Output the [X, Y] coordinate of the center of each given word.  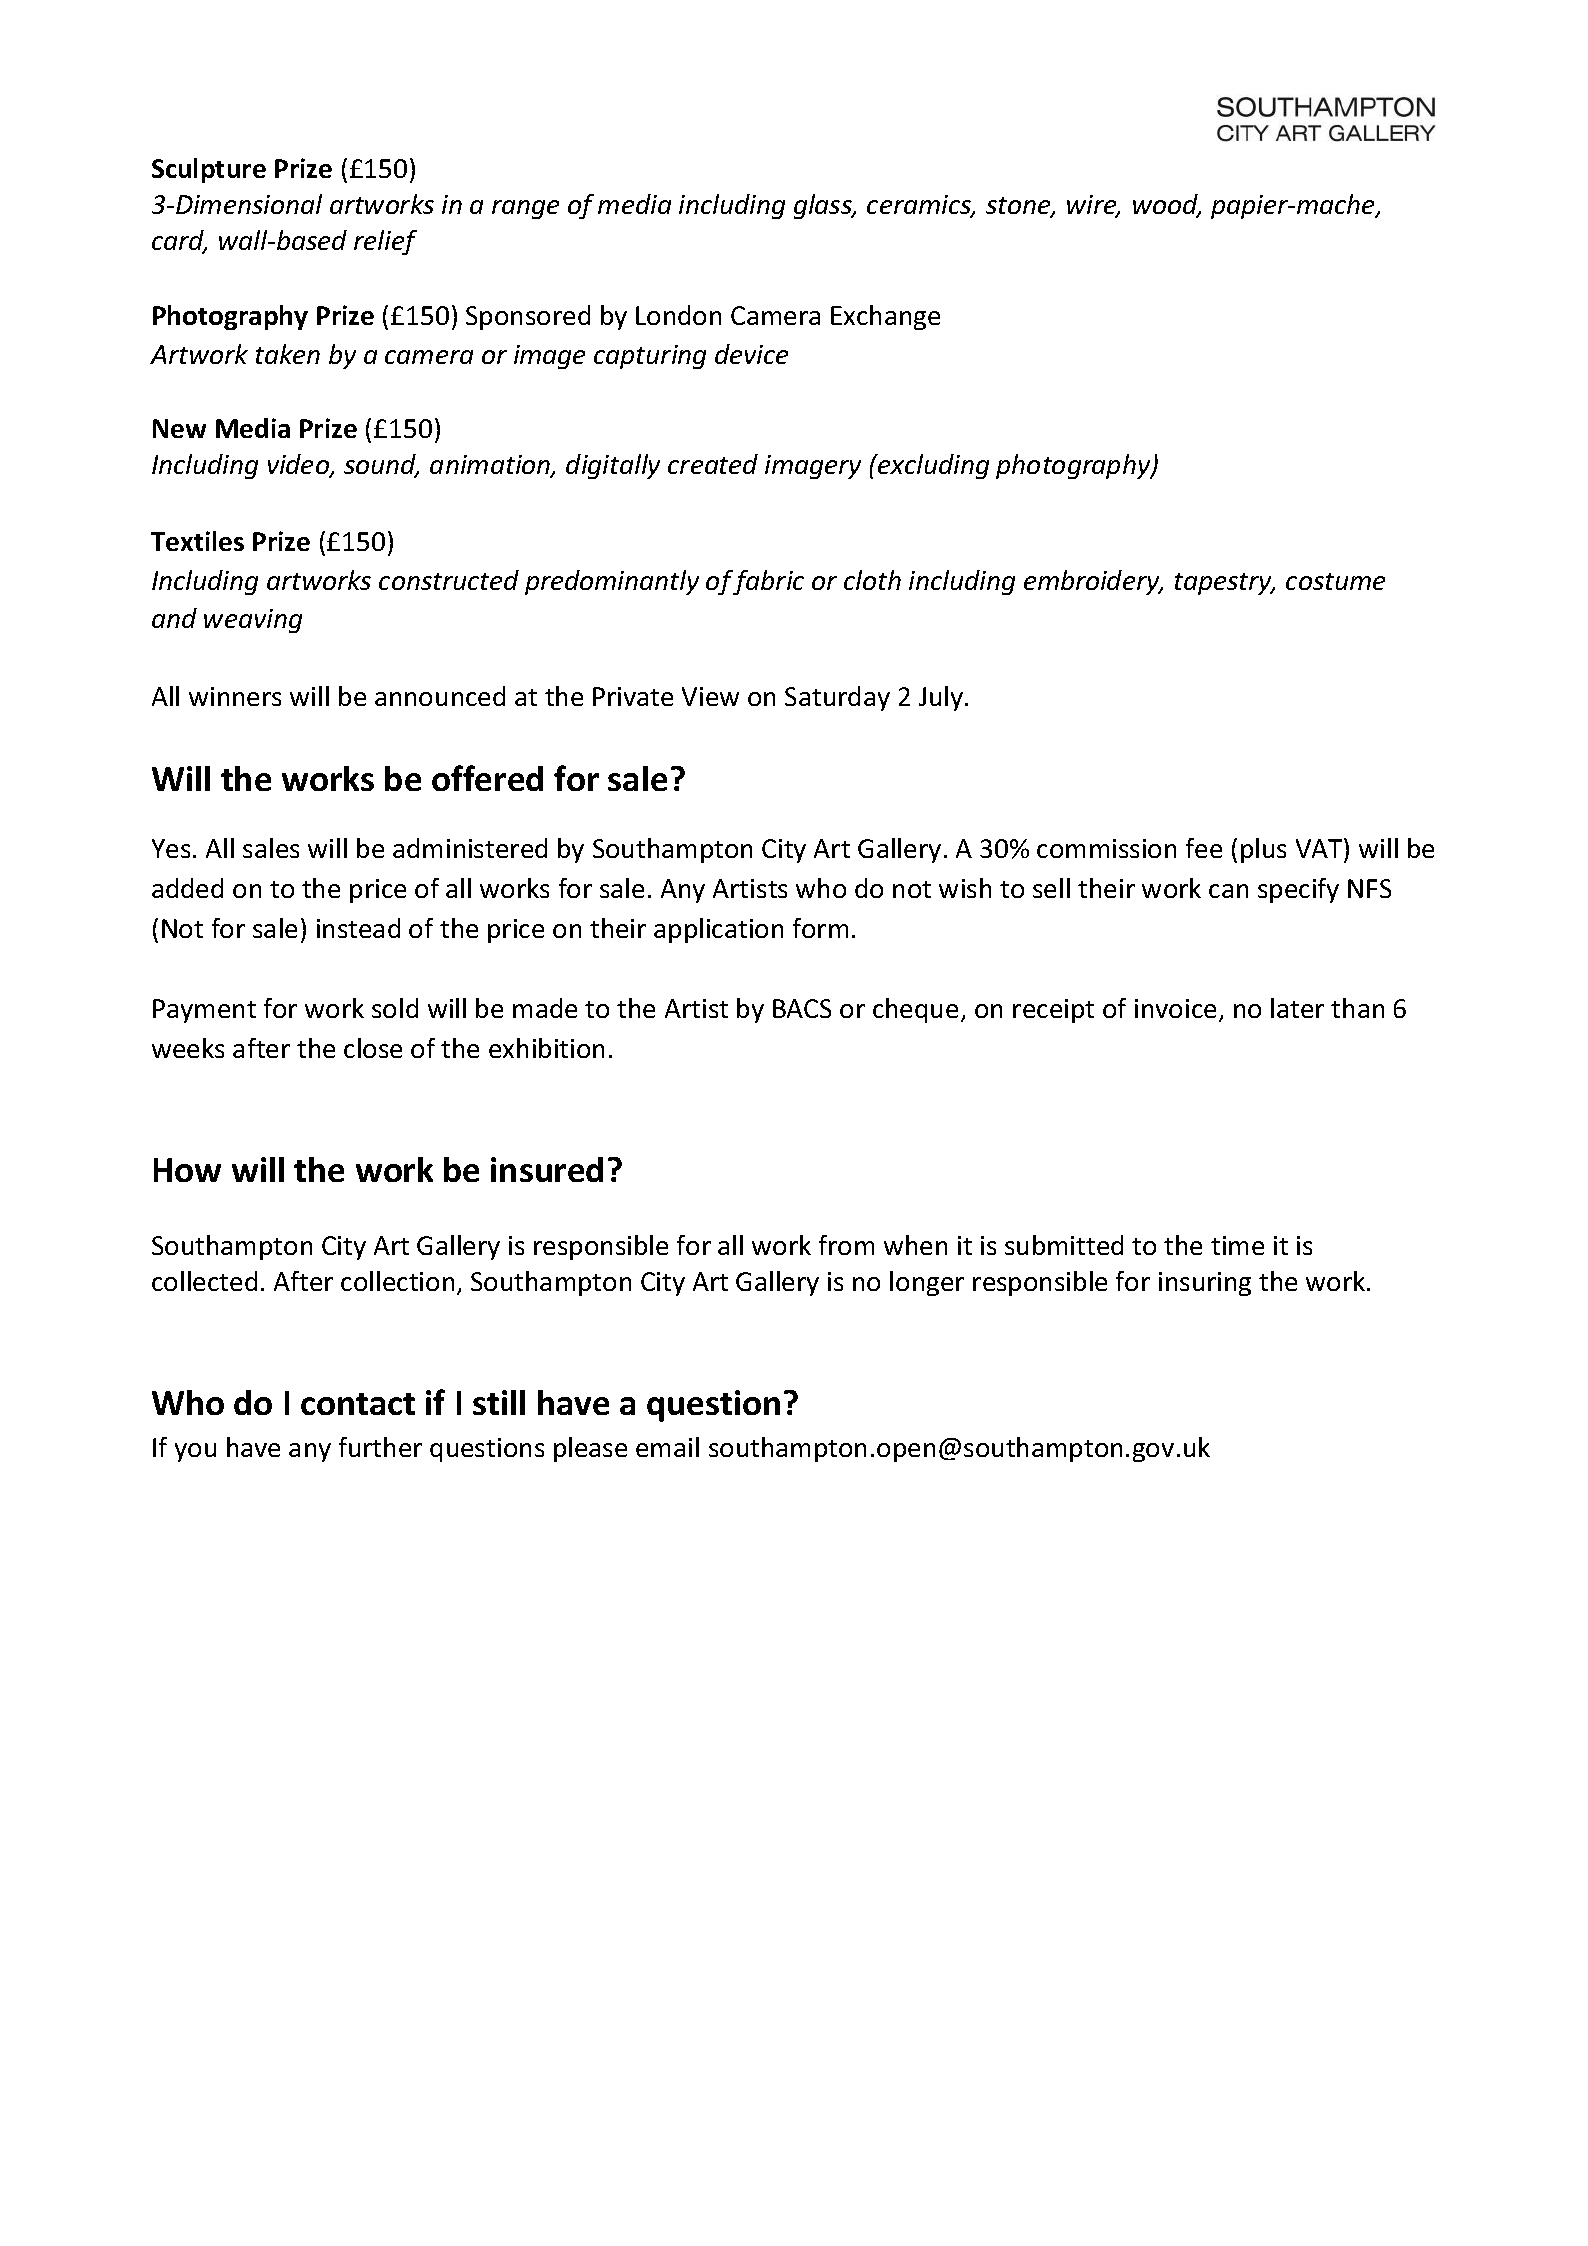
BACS [802, 1008]
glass [824, 206]
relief [385, 242]
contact [358, 1404]
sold [395, 1008]
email [667, 1447]
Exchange [885, 317]
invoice [1175, 1008]
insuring [1205, 1284]
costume [1335, 581]
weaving [253, 621]
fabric [768, 582]
